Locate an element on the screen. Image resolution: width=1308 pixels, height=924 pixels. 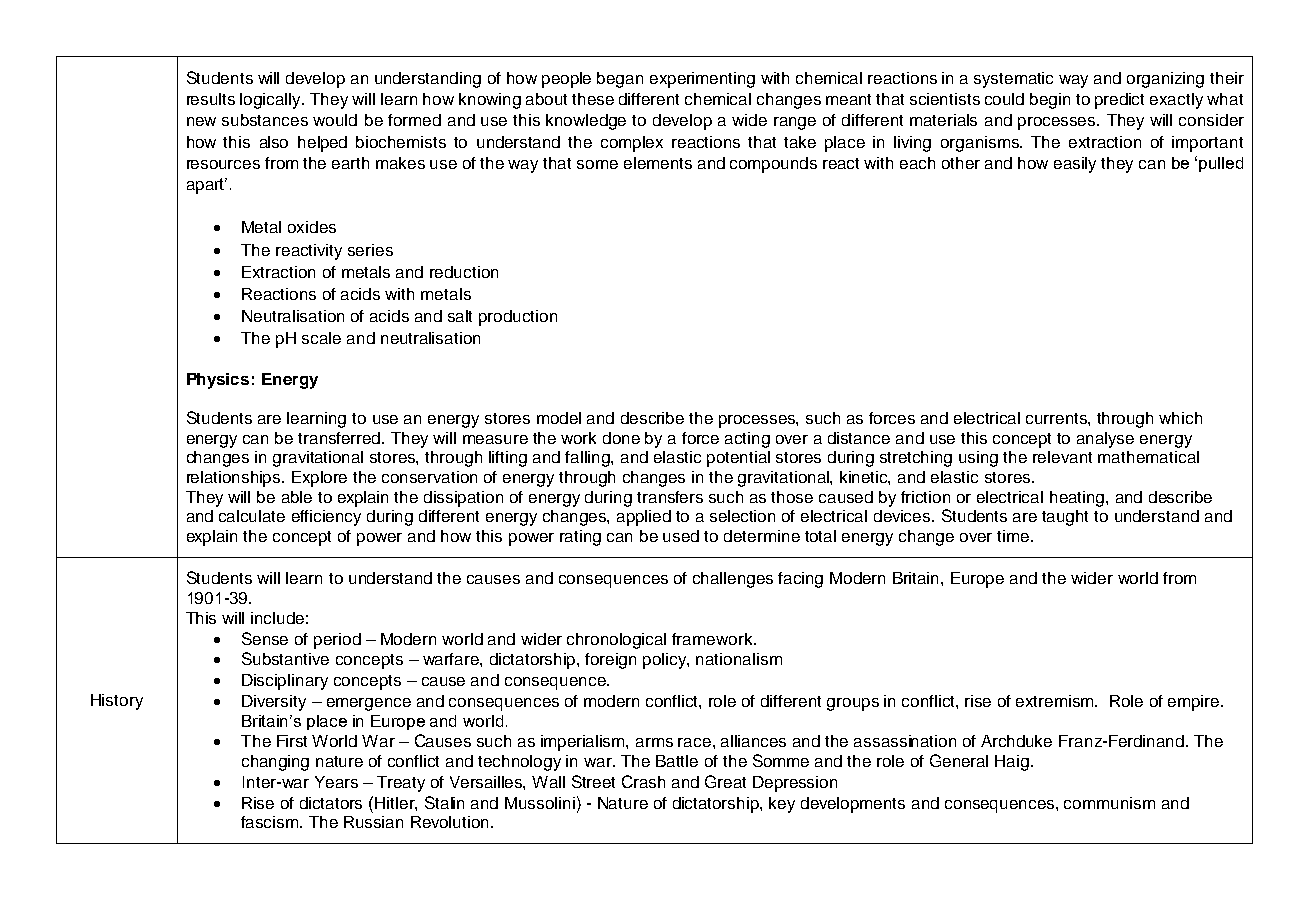
challenges is located at coordinates (733, 580).
